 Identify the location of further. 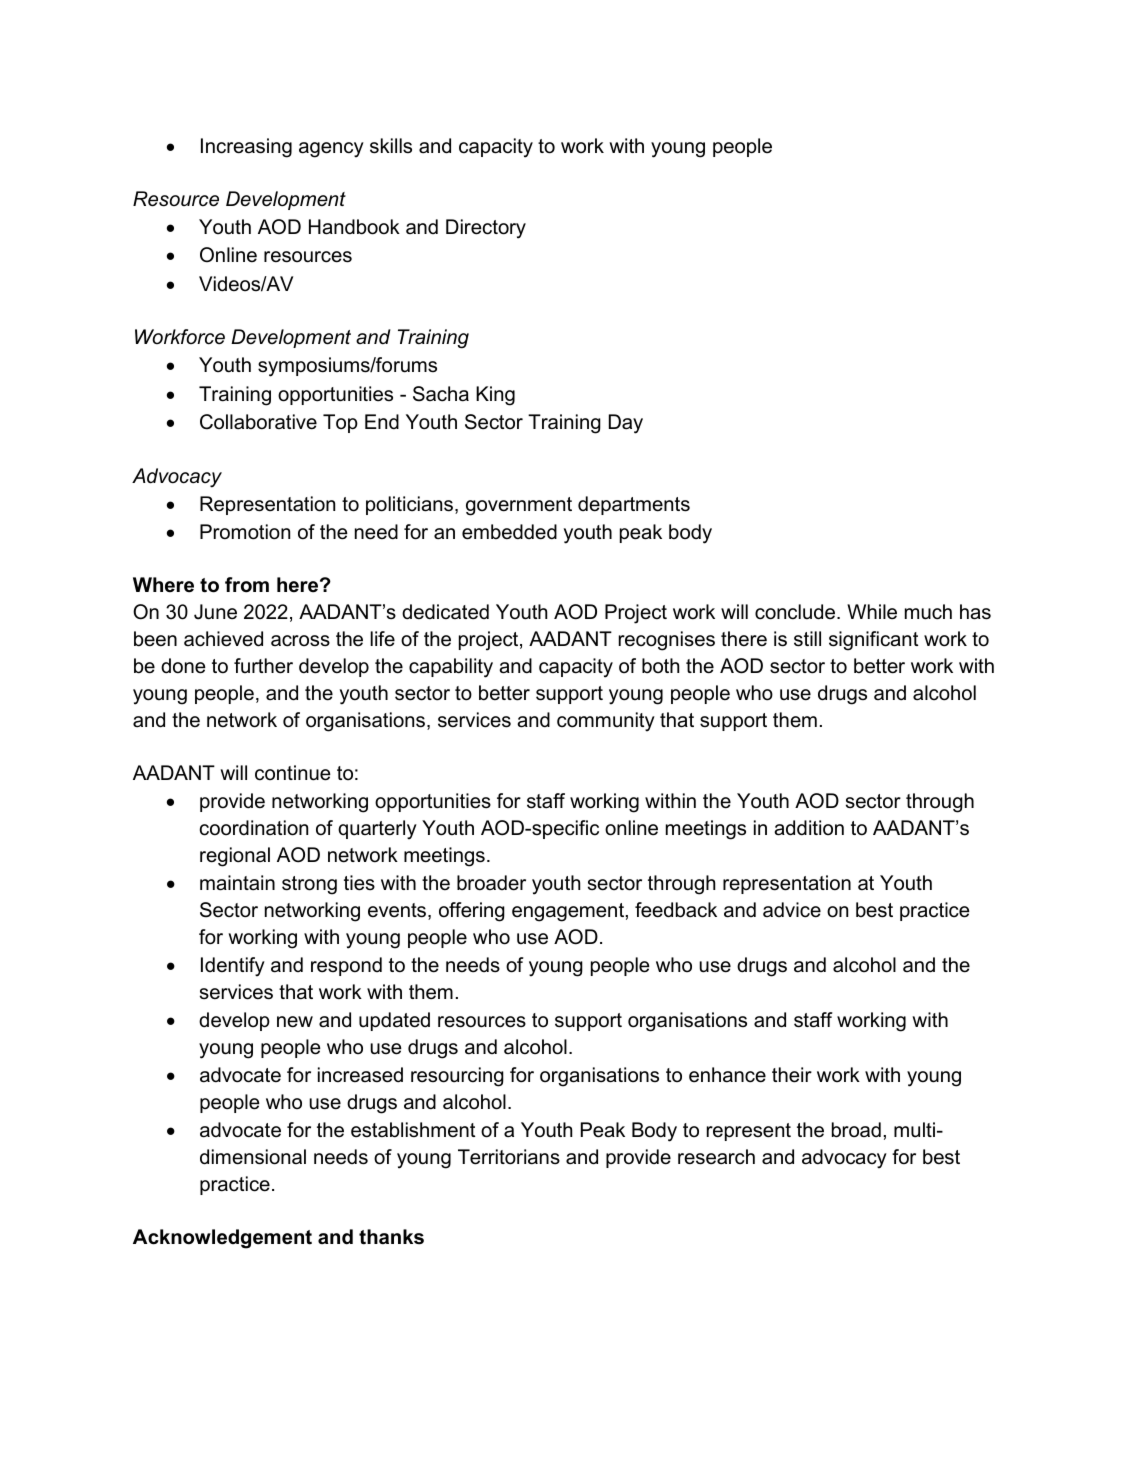
(263, 666).
